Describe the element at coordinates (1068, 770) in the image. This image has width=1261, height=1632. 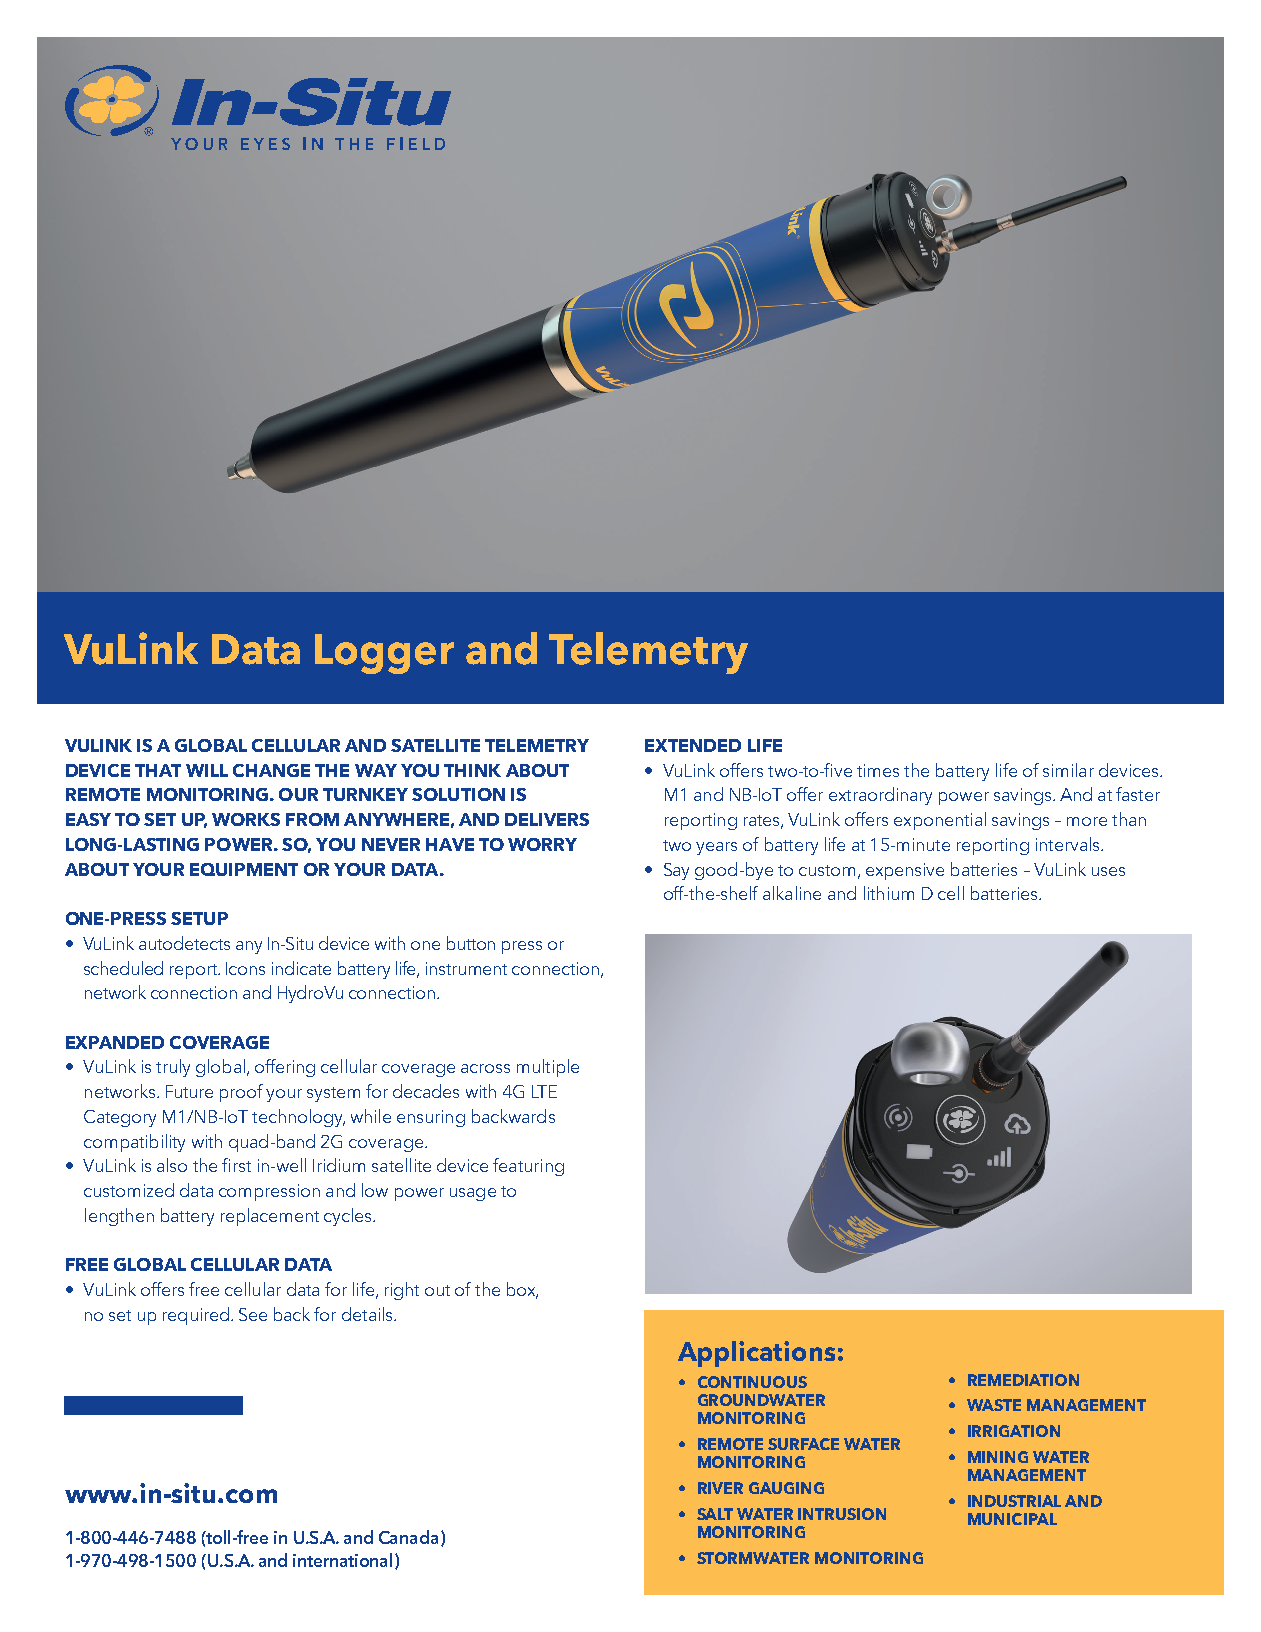
I see `similar` at that location.
